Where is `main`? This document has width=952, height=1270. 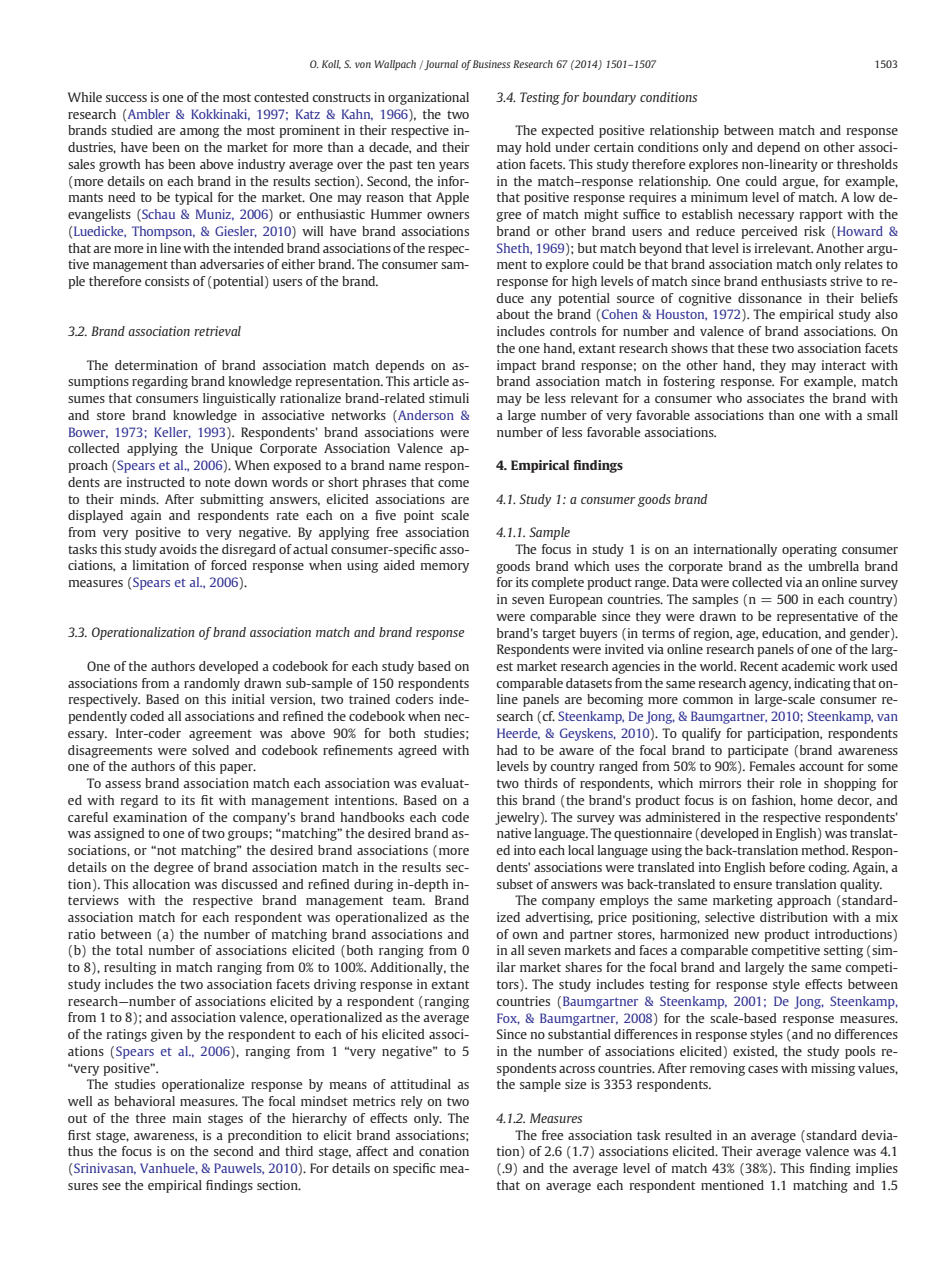 main is located at coordinates (187, 1118).
